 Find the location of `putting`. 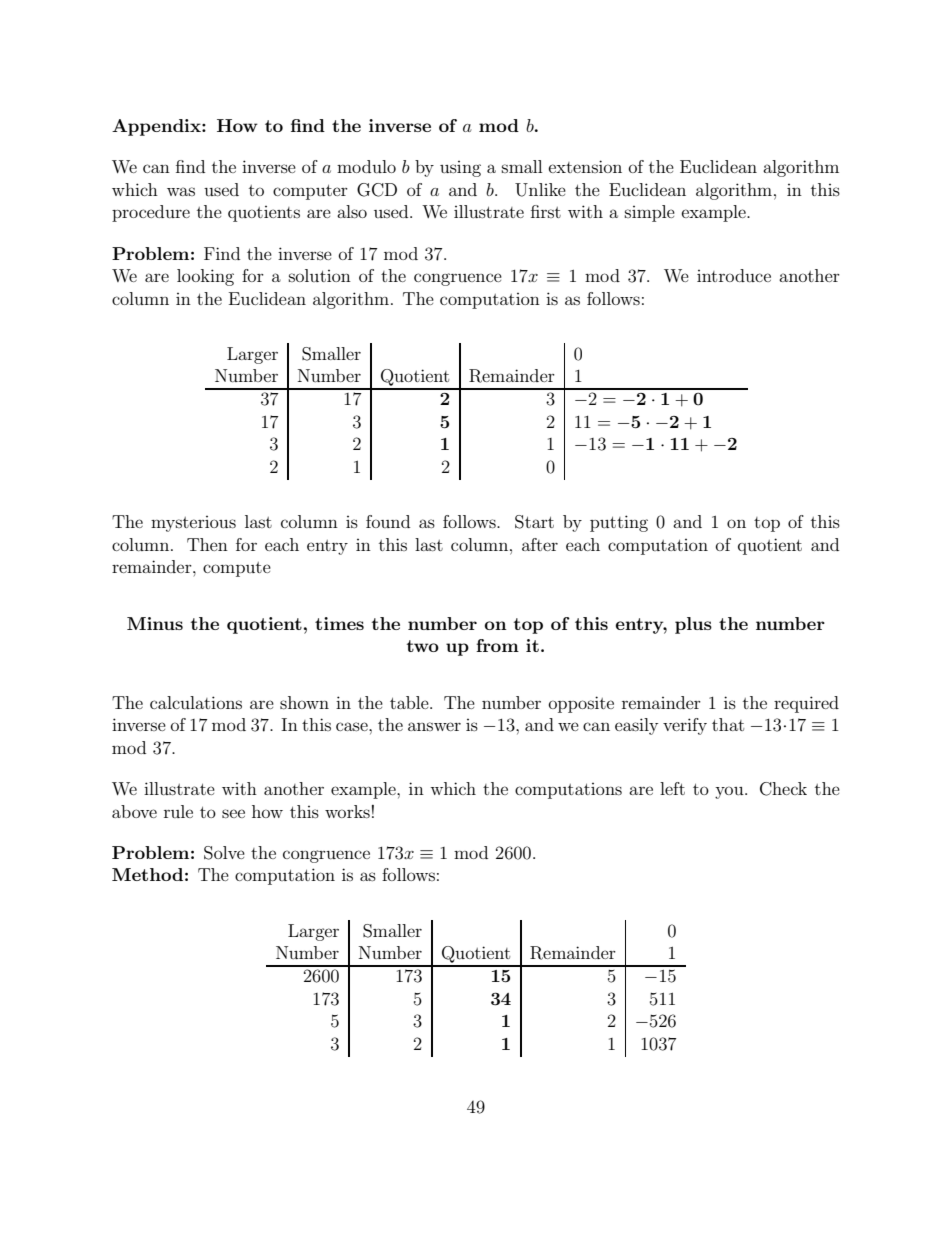

putting is located at coordinates (619, 523).
